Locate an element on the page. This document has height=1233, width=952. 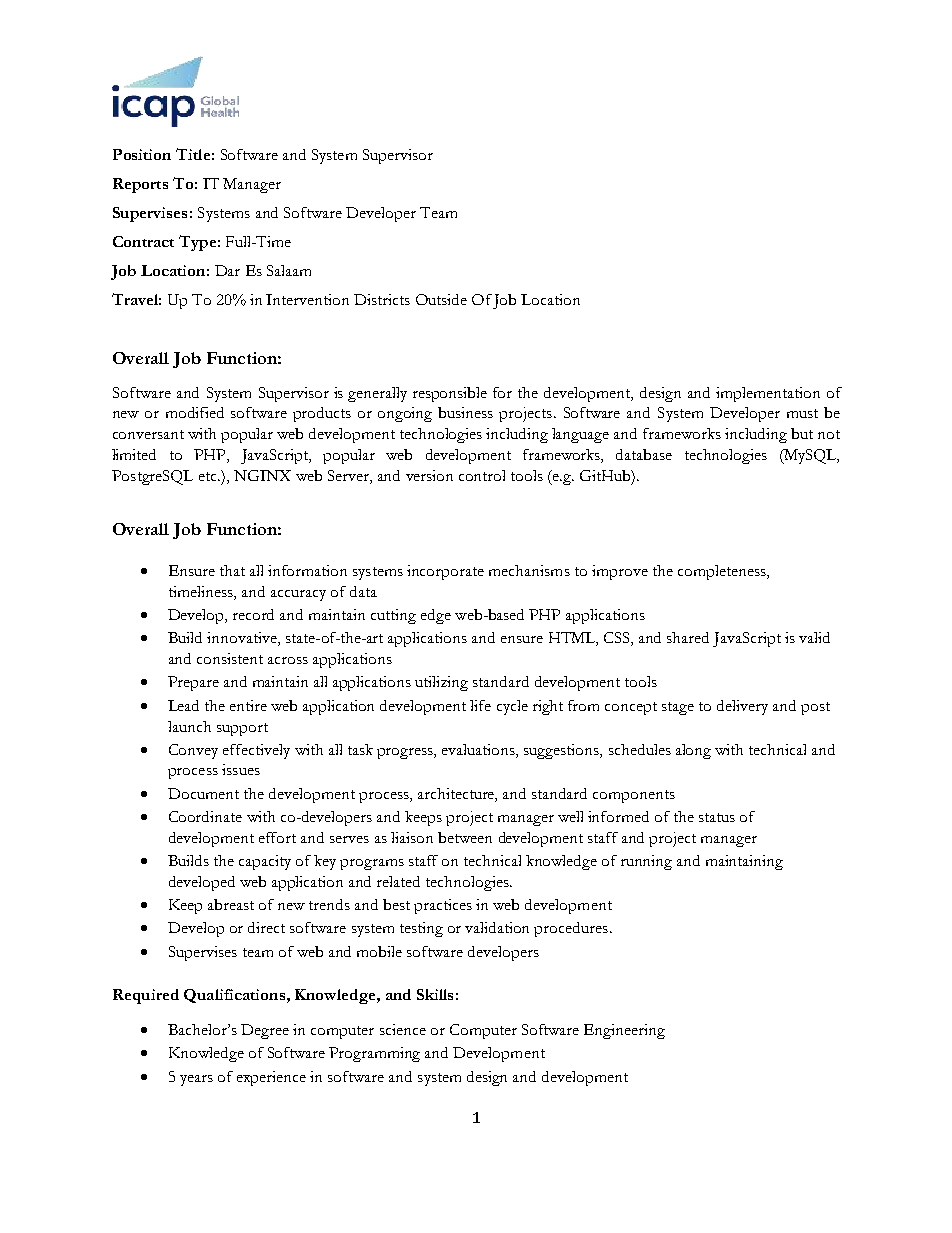
years is located at coordinates (196, 1080).
